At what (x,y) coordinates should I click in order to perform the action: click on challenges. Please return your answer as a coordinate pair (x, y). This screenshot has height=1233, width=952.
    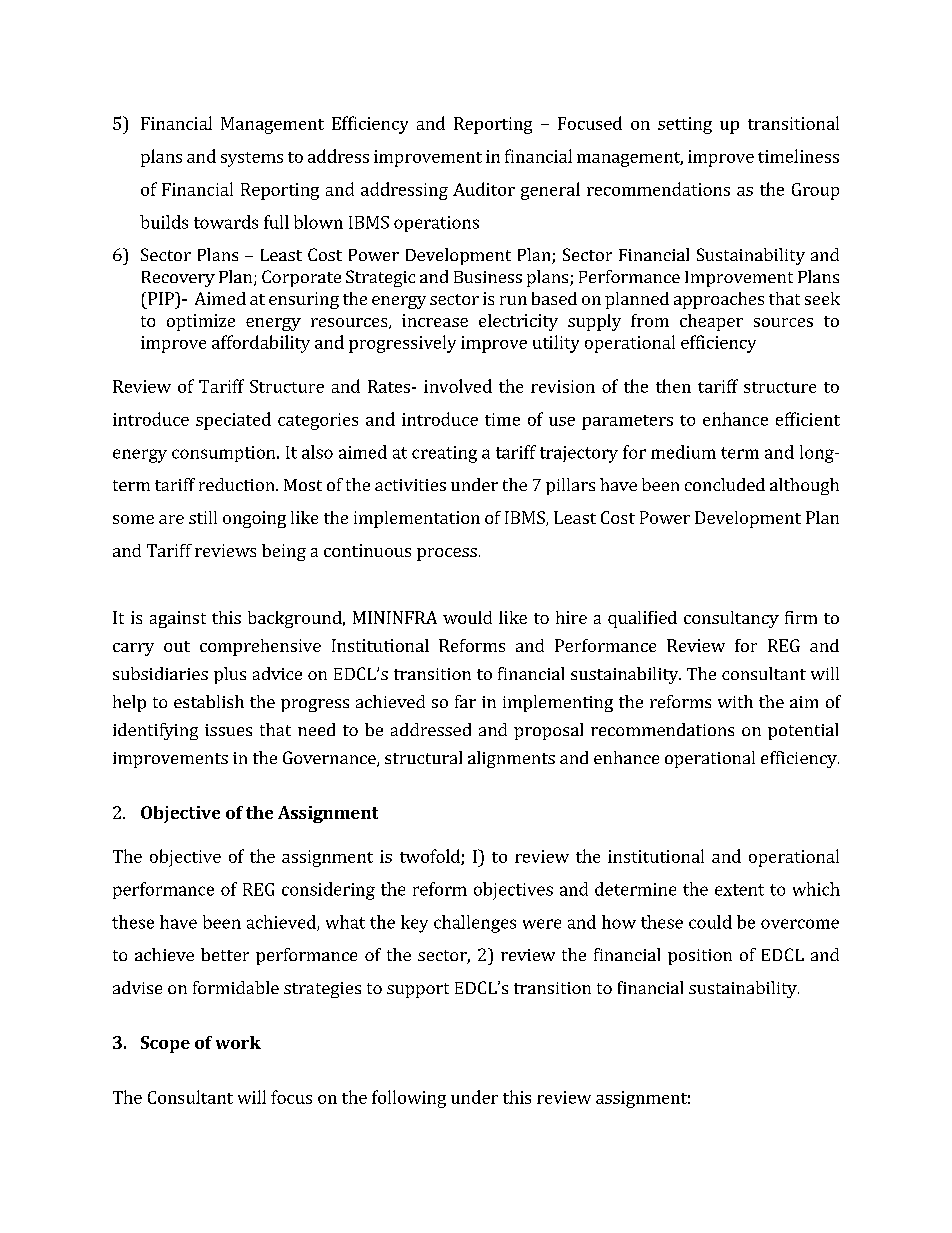
    Looking at the image, I should click on (475, 924).
